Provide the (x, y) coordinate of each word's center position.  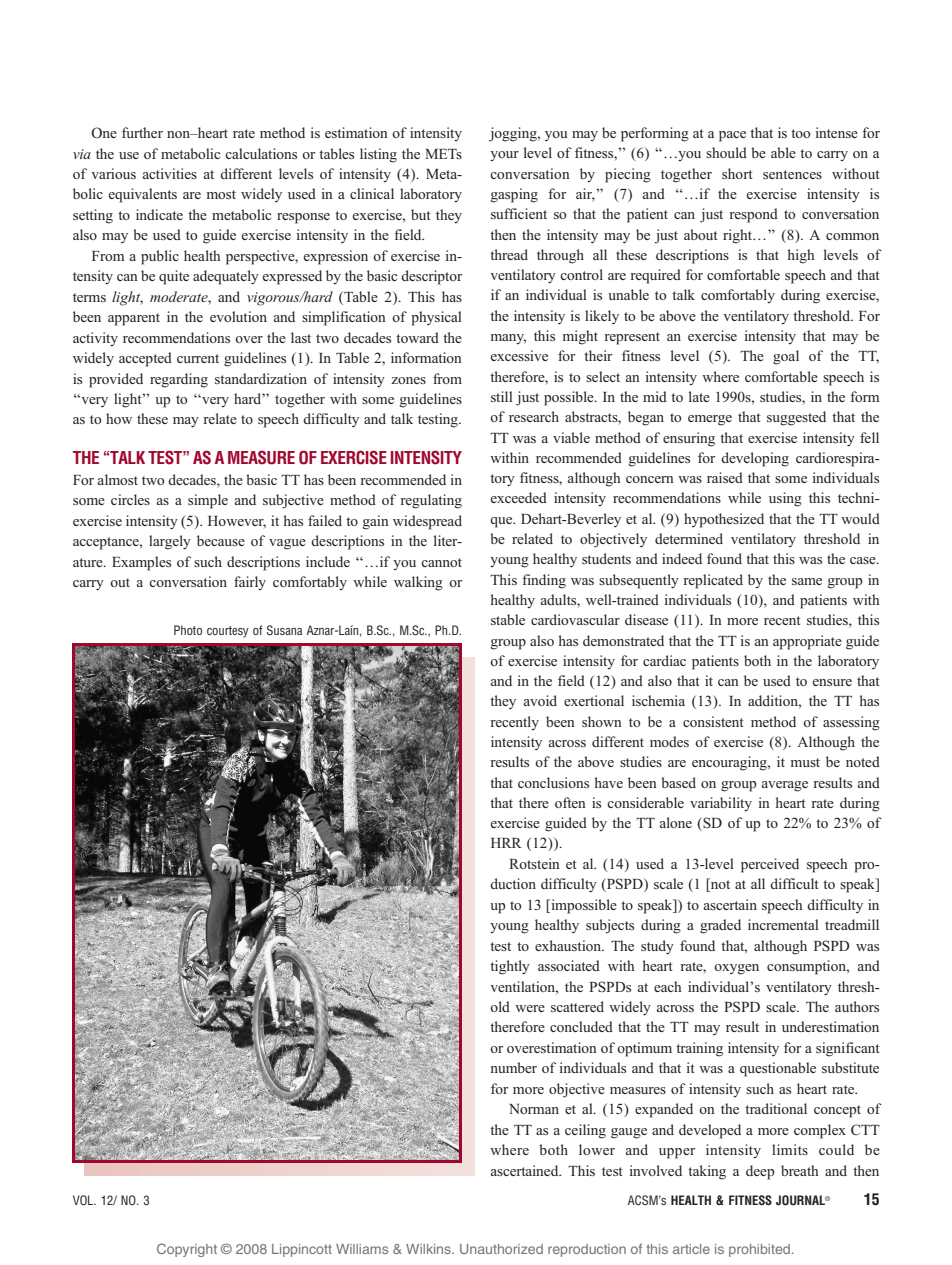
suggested (796, 418)
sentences (792, 174)
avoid (540, 700)
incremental (783, 924)
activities (170, 173)
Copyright (187, 1250)
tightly (510, 967)
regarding (179, 380)
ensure (832, 682)
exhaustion (569, 945)
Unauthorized (501, 1249)
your (504, 156)
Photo (188, 630)
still (502, 396)
